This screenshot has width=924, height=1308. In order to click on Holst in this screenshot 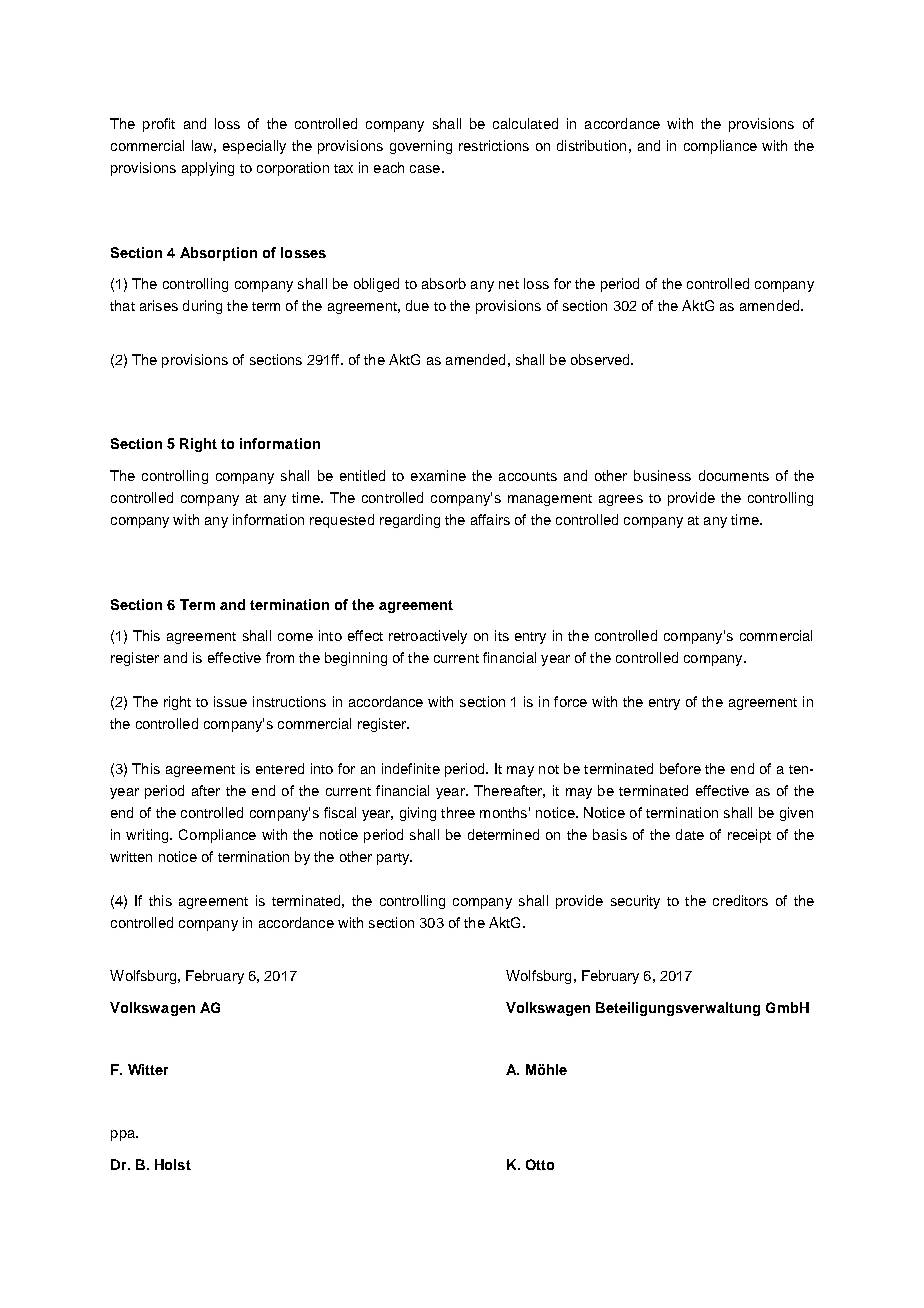, I will do `click(173, 1164)`.
